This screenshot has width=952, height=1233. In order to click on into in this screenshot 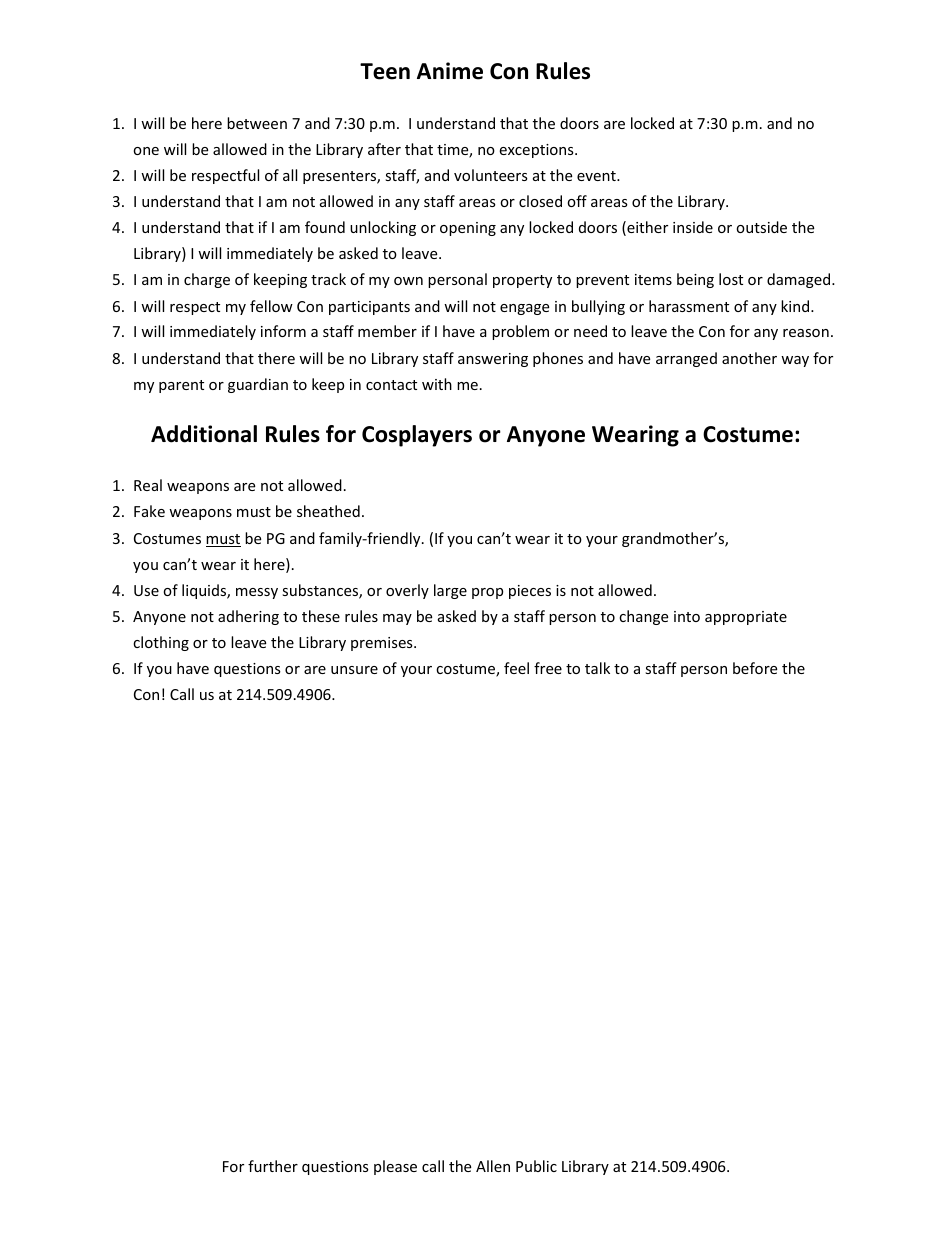, I will do `click(687, 616)`.
